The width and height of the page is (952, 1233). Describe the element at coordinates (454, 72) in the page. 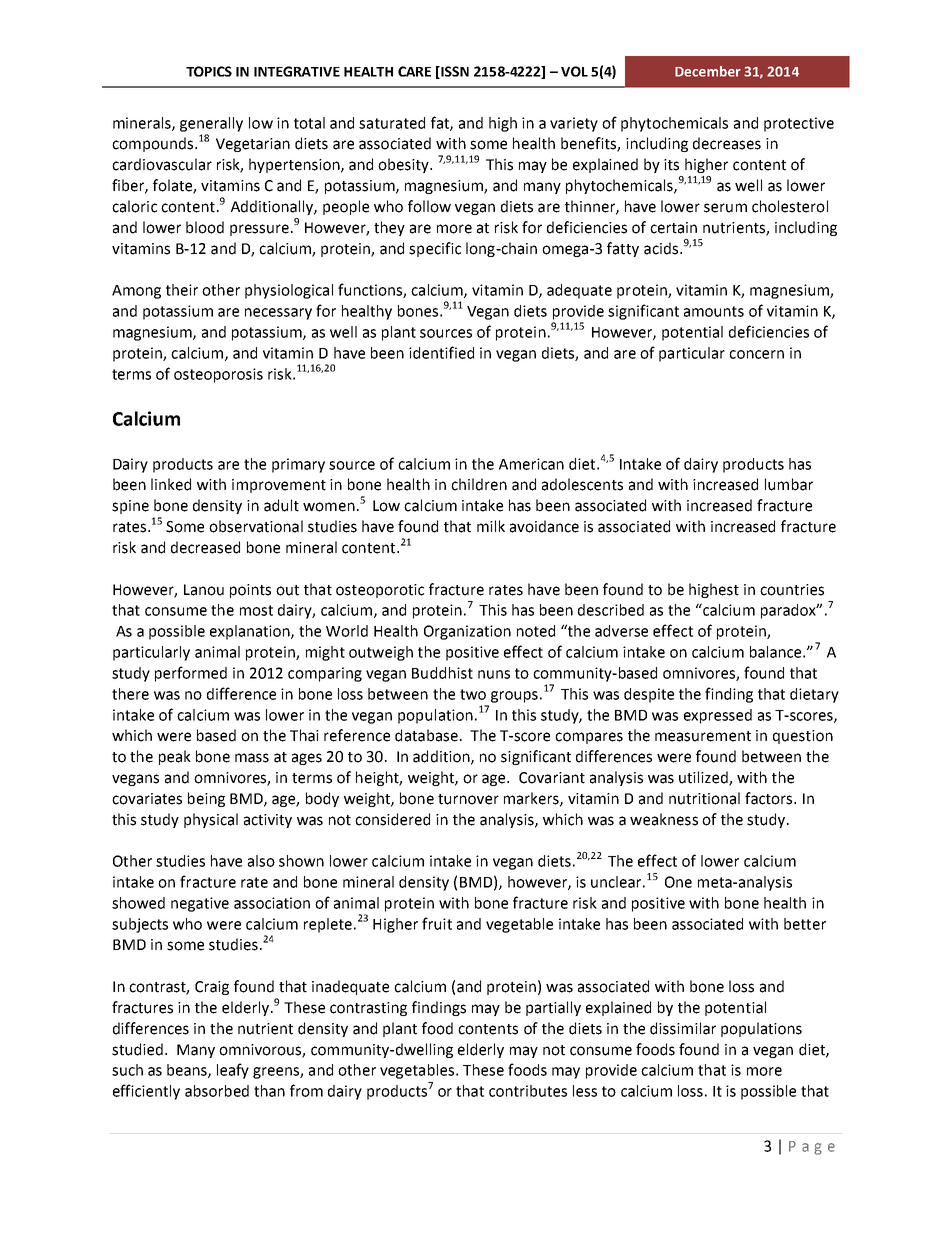

I see `ISSN` at that location.
